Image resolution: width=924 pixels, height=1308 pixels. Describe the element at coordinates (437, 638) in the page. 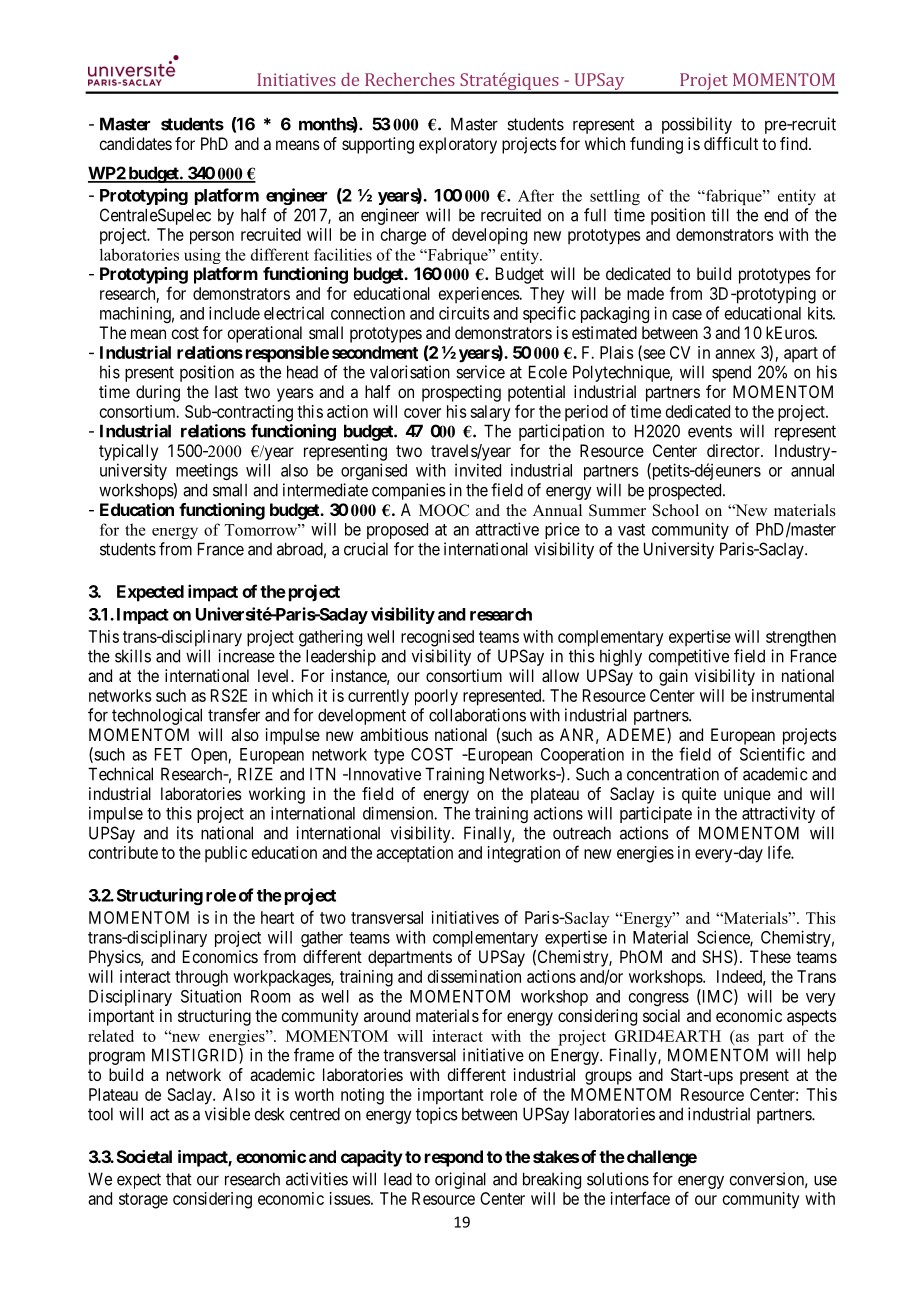

I see `recognised` at that location.
